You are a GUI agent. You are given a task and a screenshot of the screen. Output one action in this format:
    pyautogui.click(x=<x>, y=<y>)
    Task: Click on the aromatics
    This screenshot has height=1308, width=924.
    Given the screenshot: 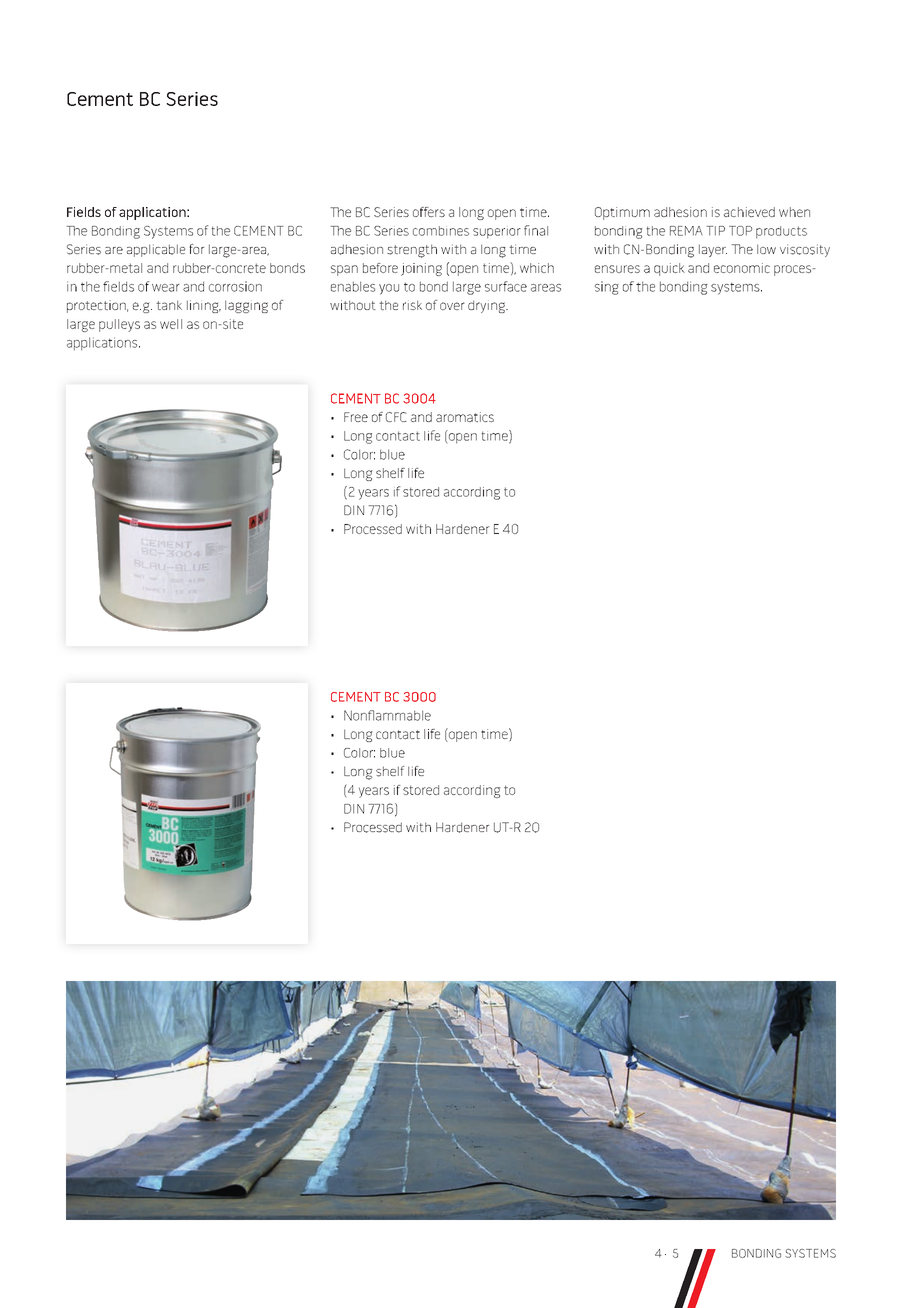 What is the action you would take?
    pyautogui.click(x=465, y=417)
